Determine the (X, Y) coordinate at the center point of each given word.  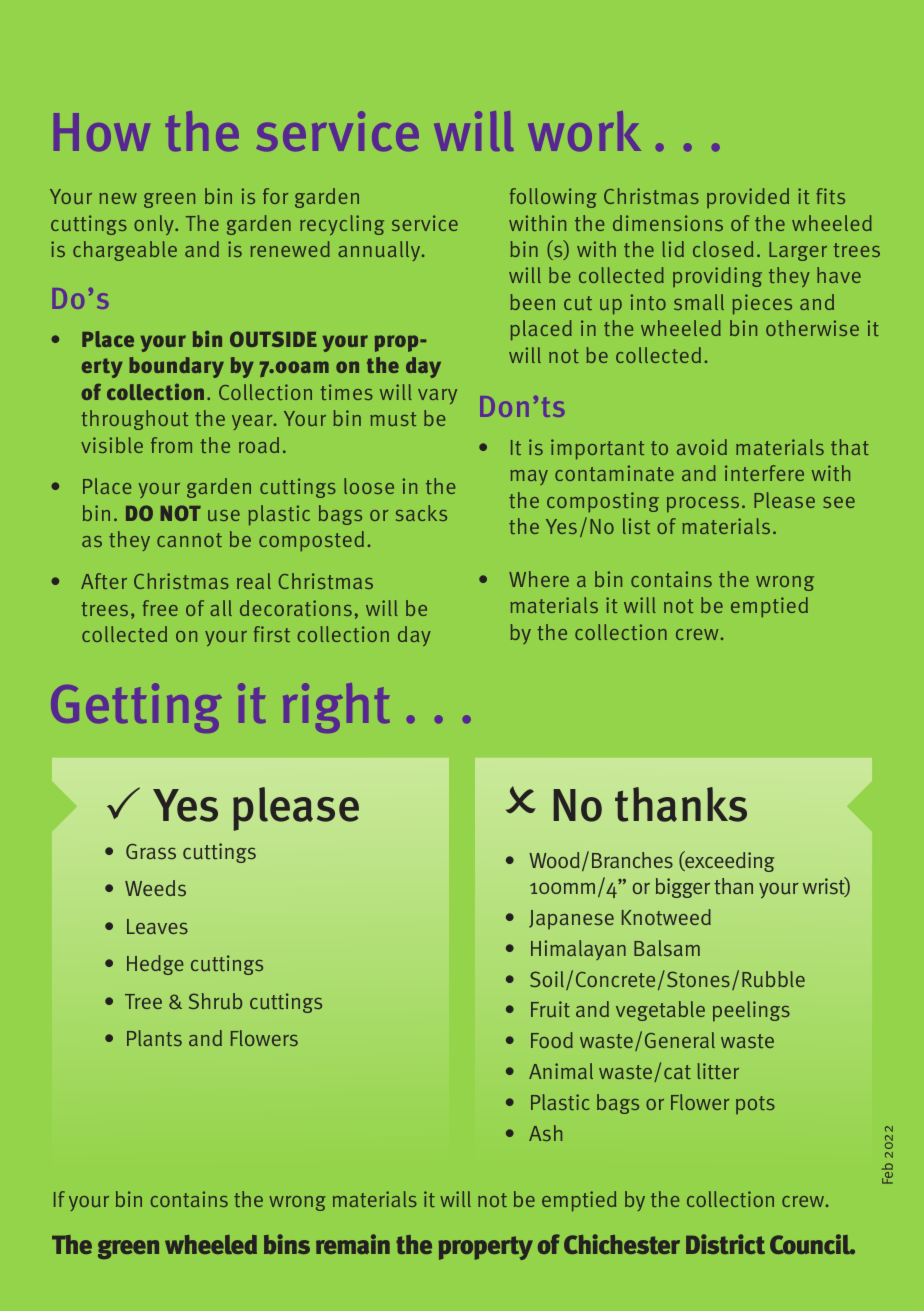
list (636, 526)
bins (287, 1244)
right (336, 708)
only (155, 225)
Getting (136, 708)
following (553, 198)
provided (748, 198)
